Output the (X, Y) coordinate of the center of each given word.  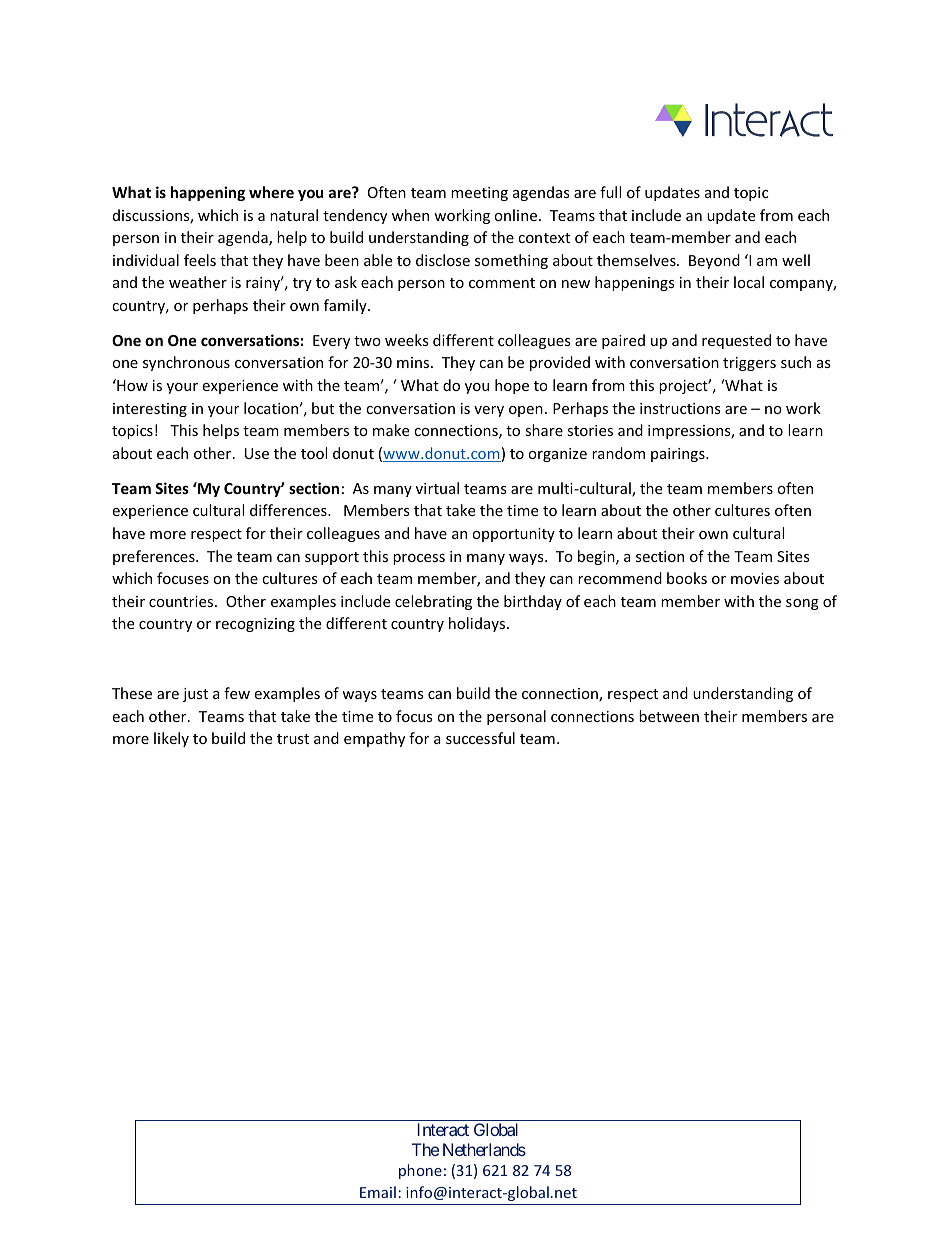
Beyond (714, 261)
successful (480, 738)
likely (171, 739)
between (669, 716)
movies (755, 578)
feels (200, 260)
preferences (155, 557)
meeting (479, 194)
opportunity (513, 535)
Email (378, 1192)
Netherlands (484, 1149)
